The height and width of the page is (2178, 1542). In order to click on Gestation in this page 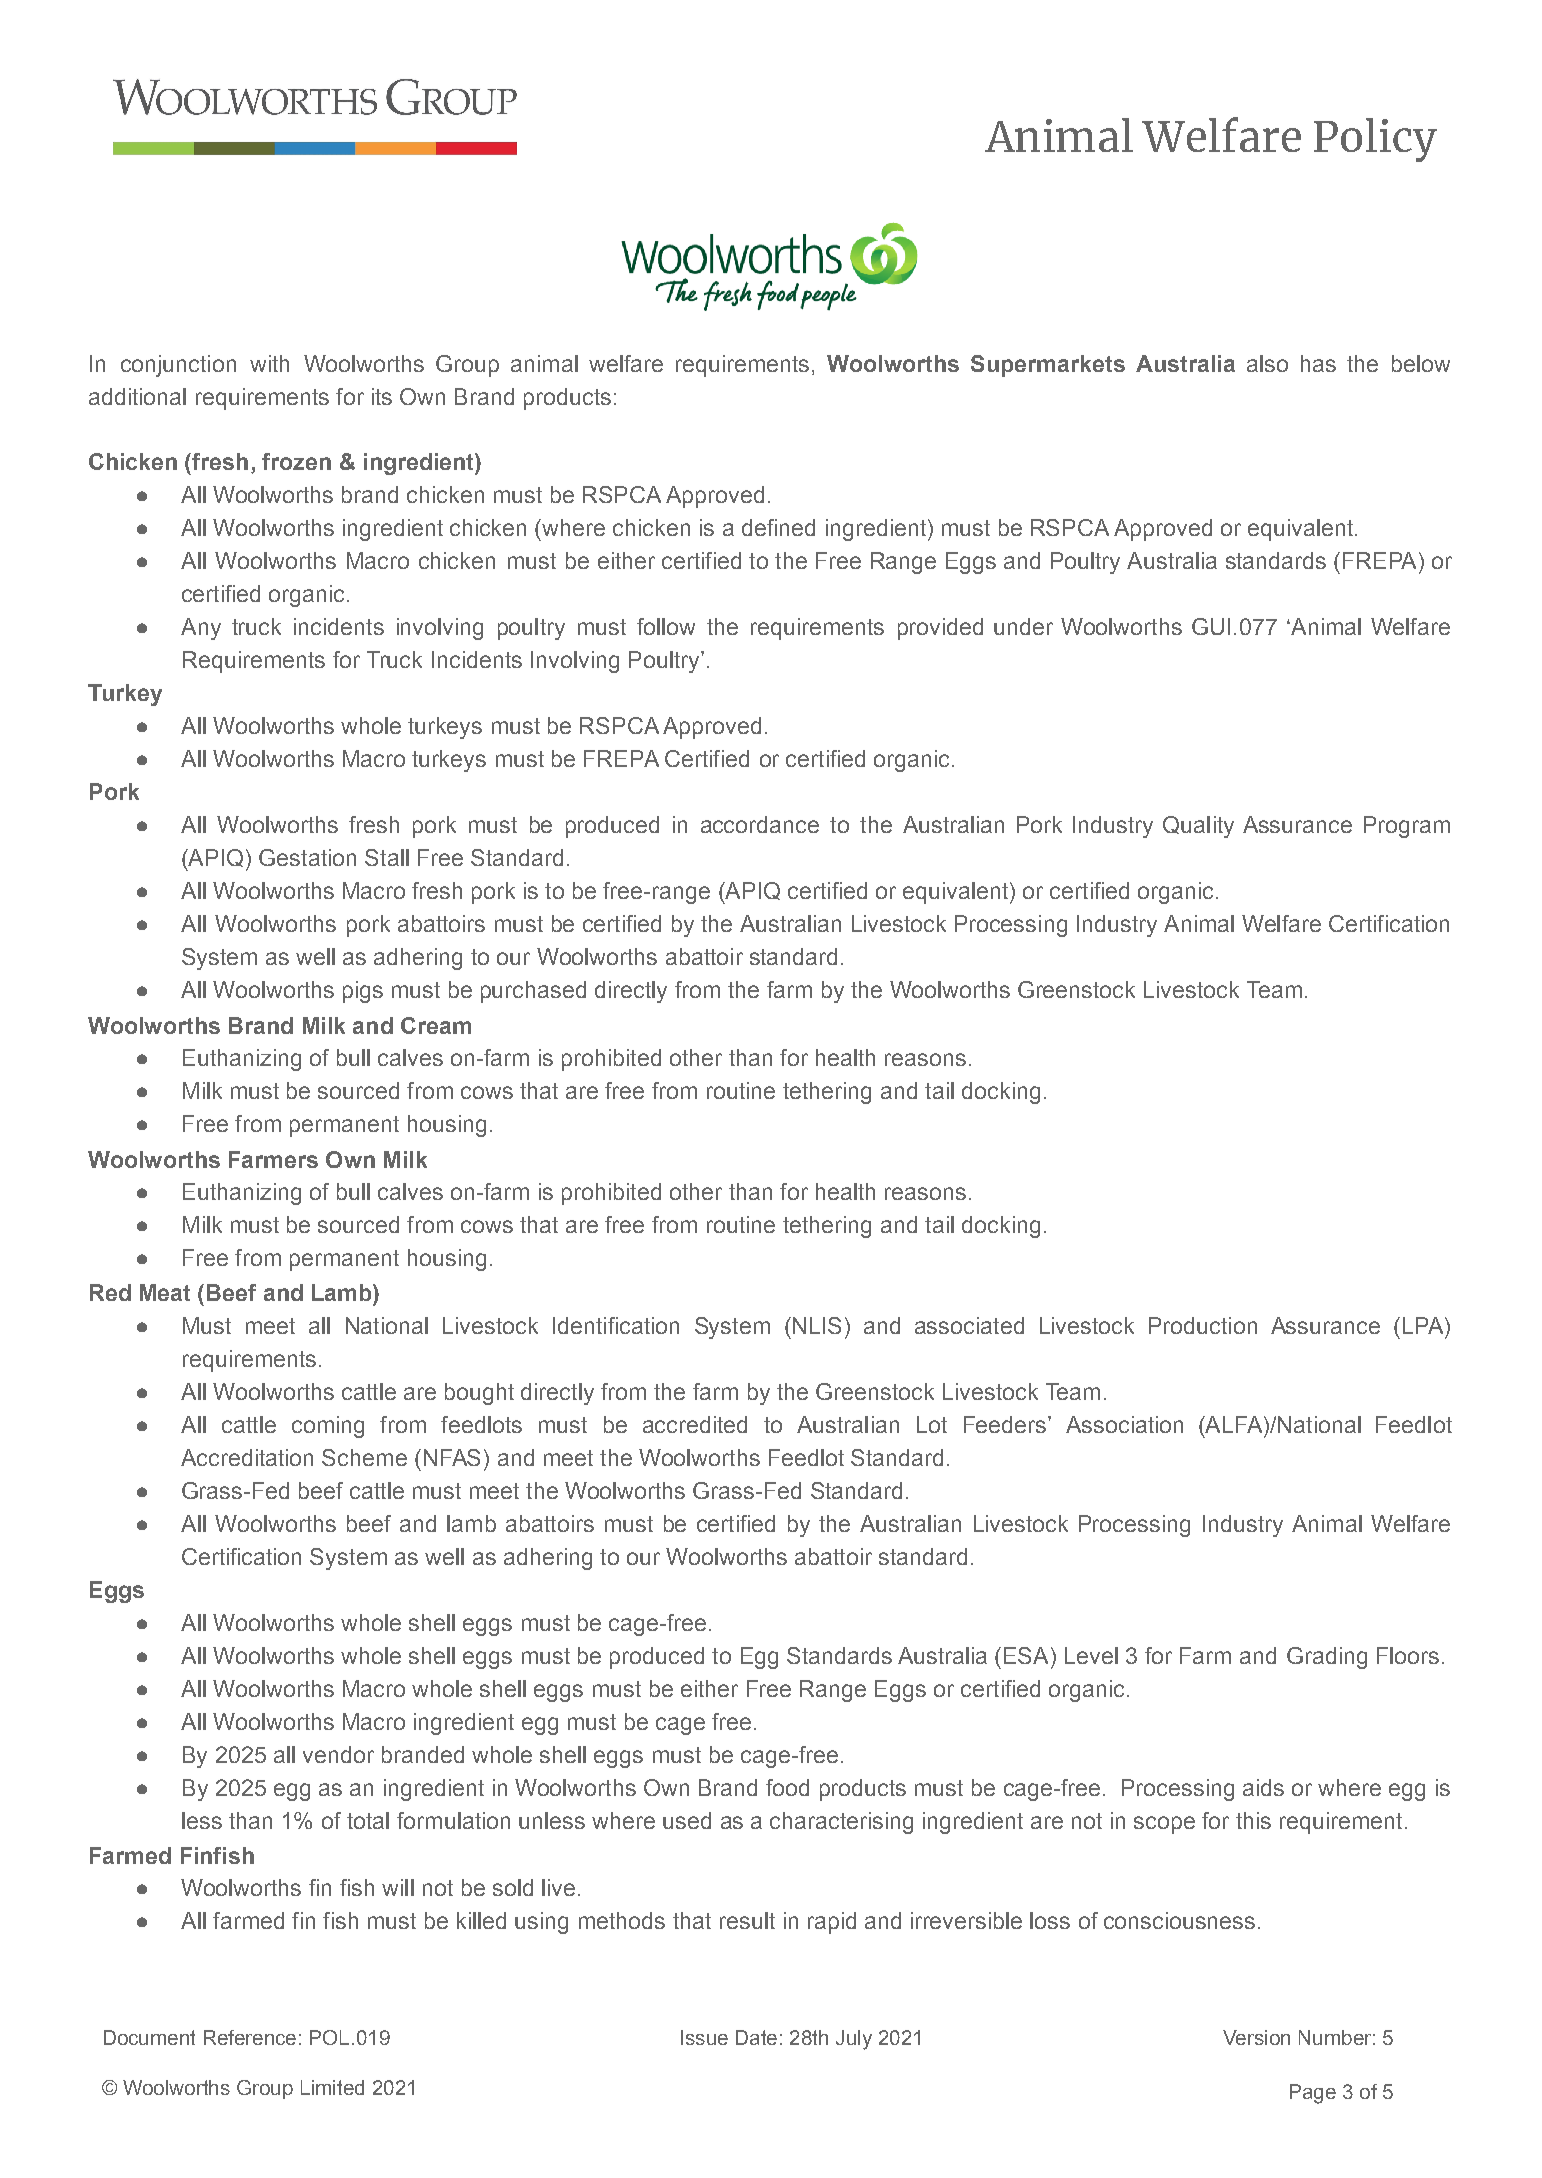, I will do `click(307, 857)`.
